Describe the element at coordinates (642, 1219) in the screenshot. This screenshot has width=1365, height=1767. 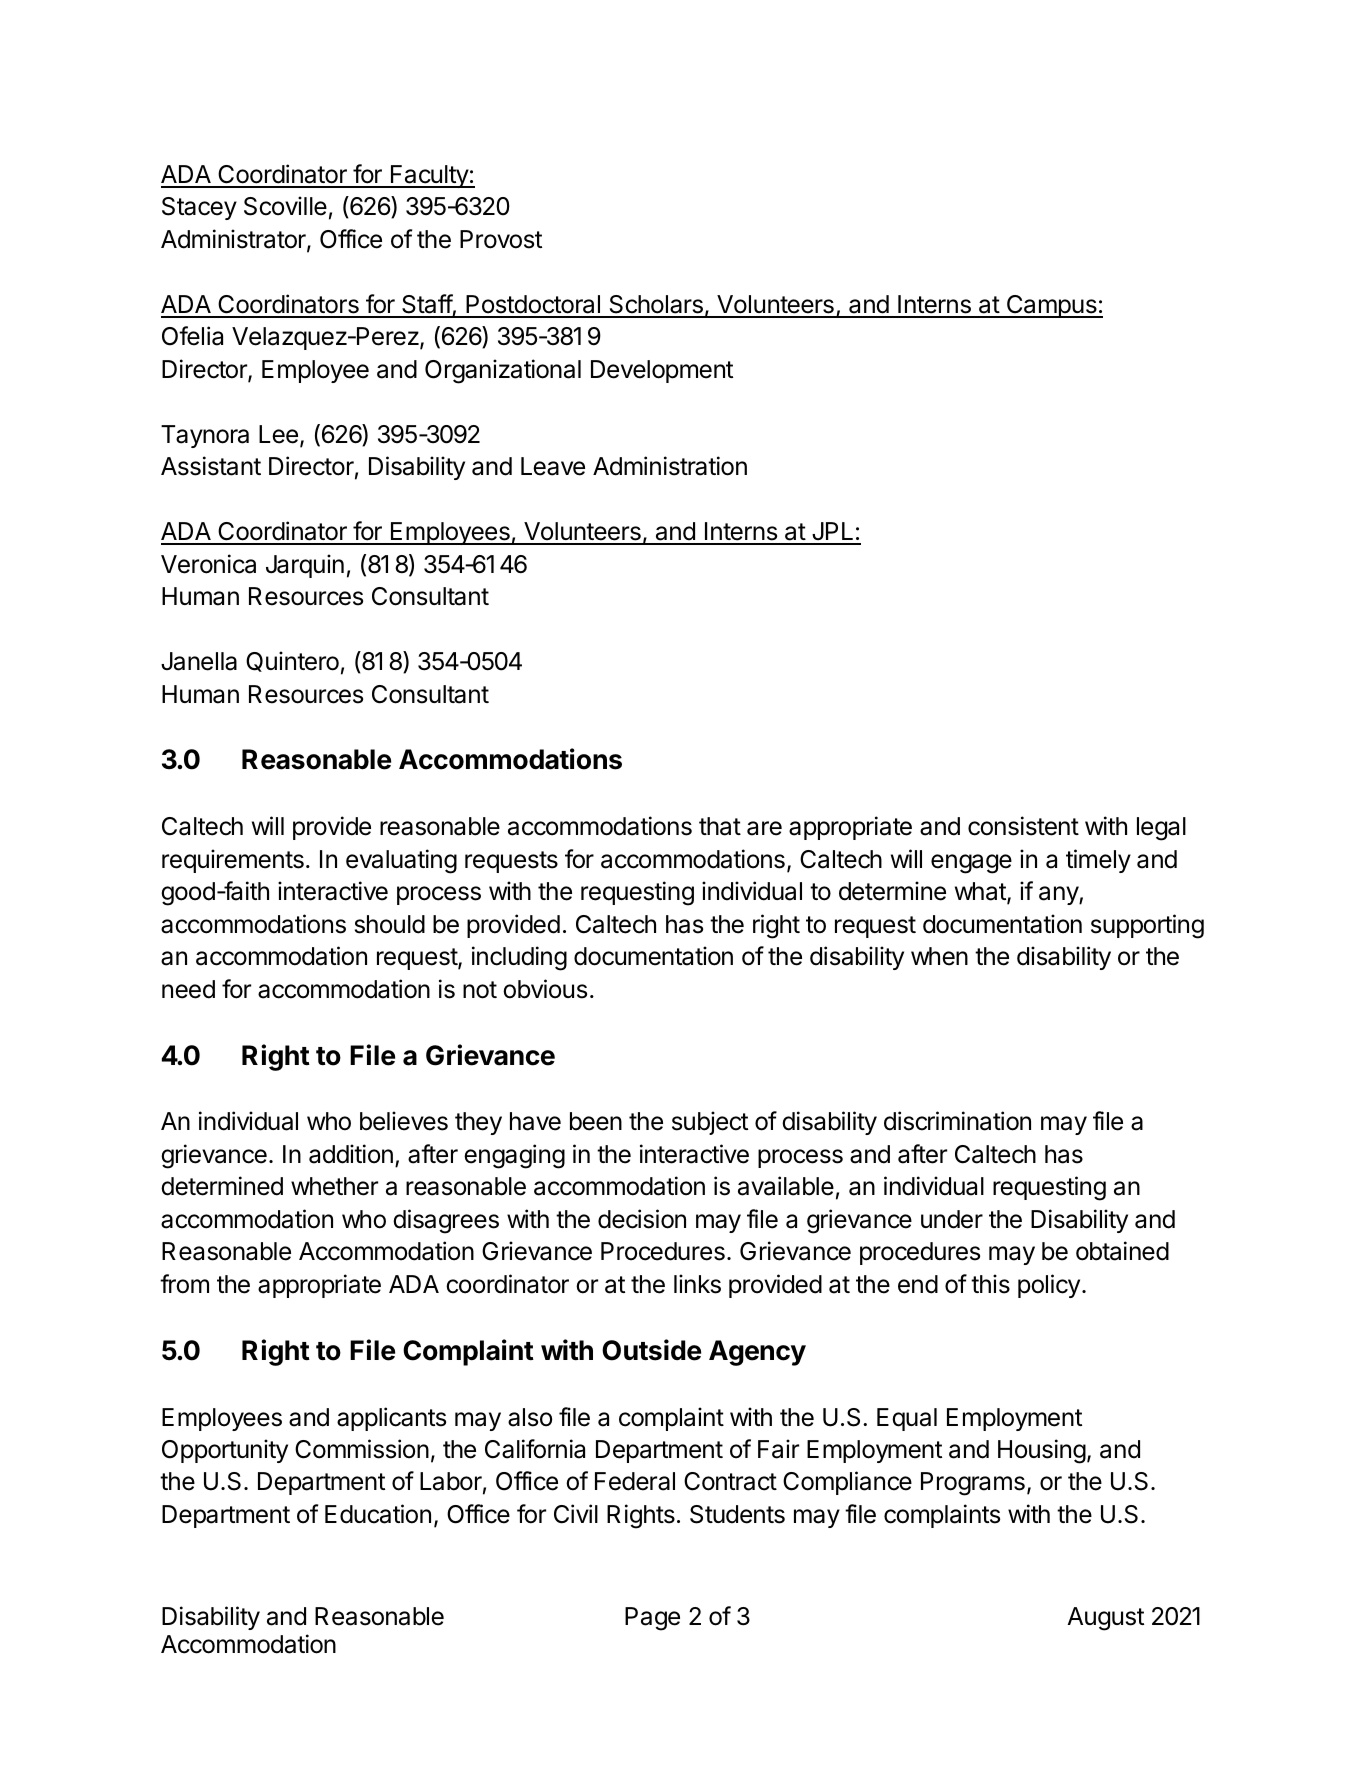
I see `decision` at that location.
